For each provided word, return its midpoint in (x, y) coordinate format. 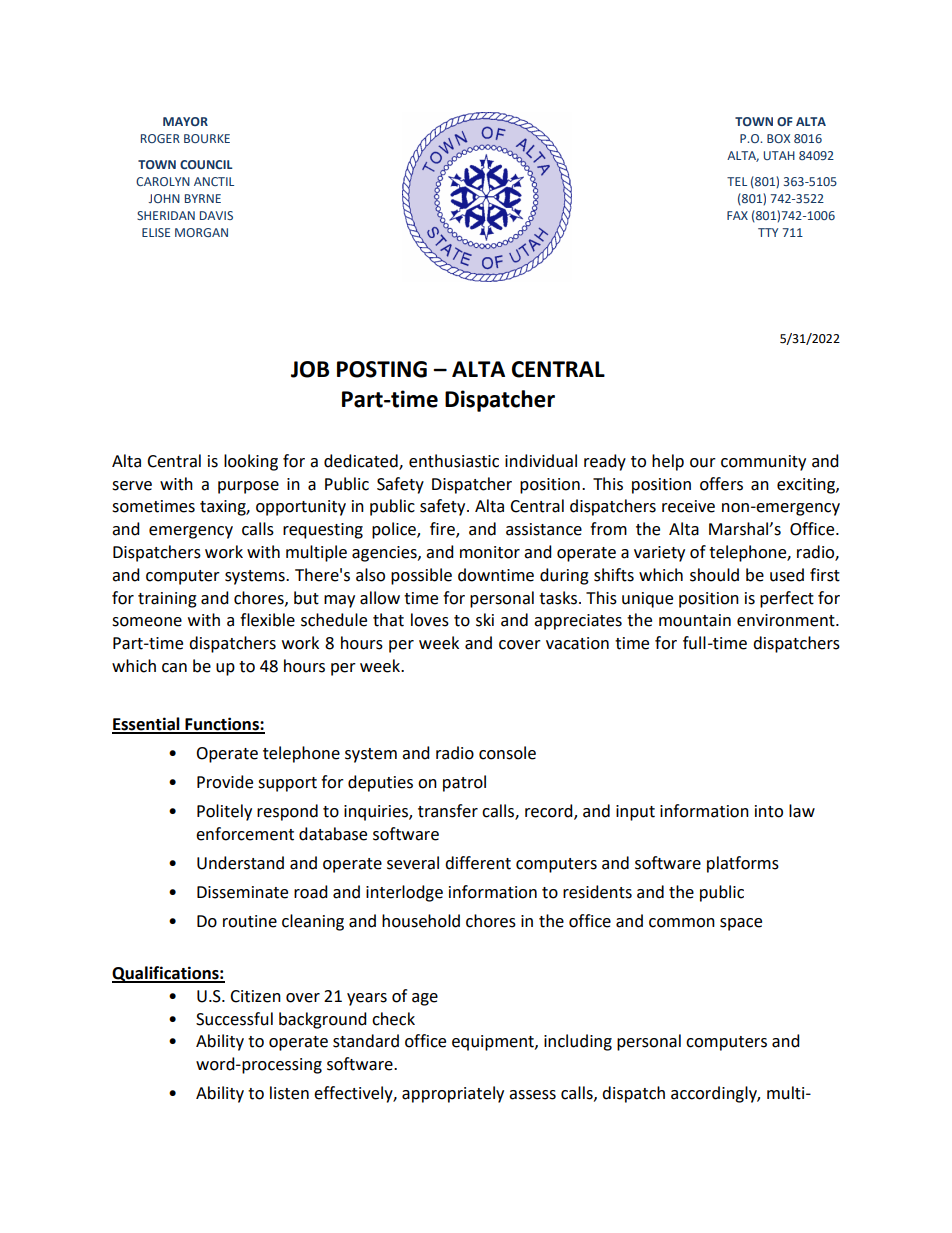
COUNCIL (206, 164)
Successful (234, 1019)
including (578, 1042)
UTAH (779, 155)
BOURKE (207, 138)
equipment (494, 1043)
